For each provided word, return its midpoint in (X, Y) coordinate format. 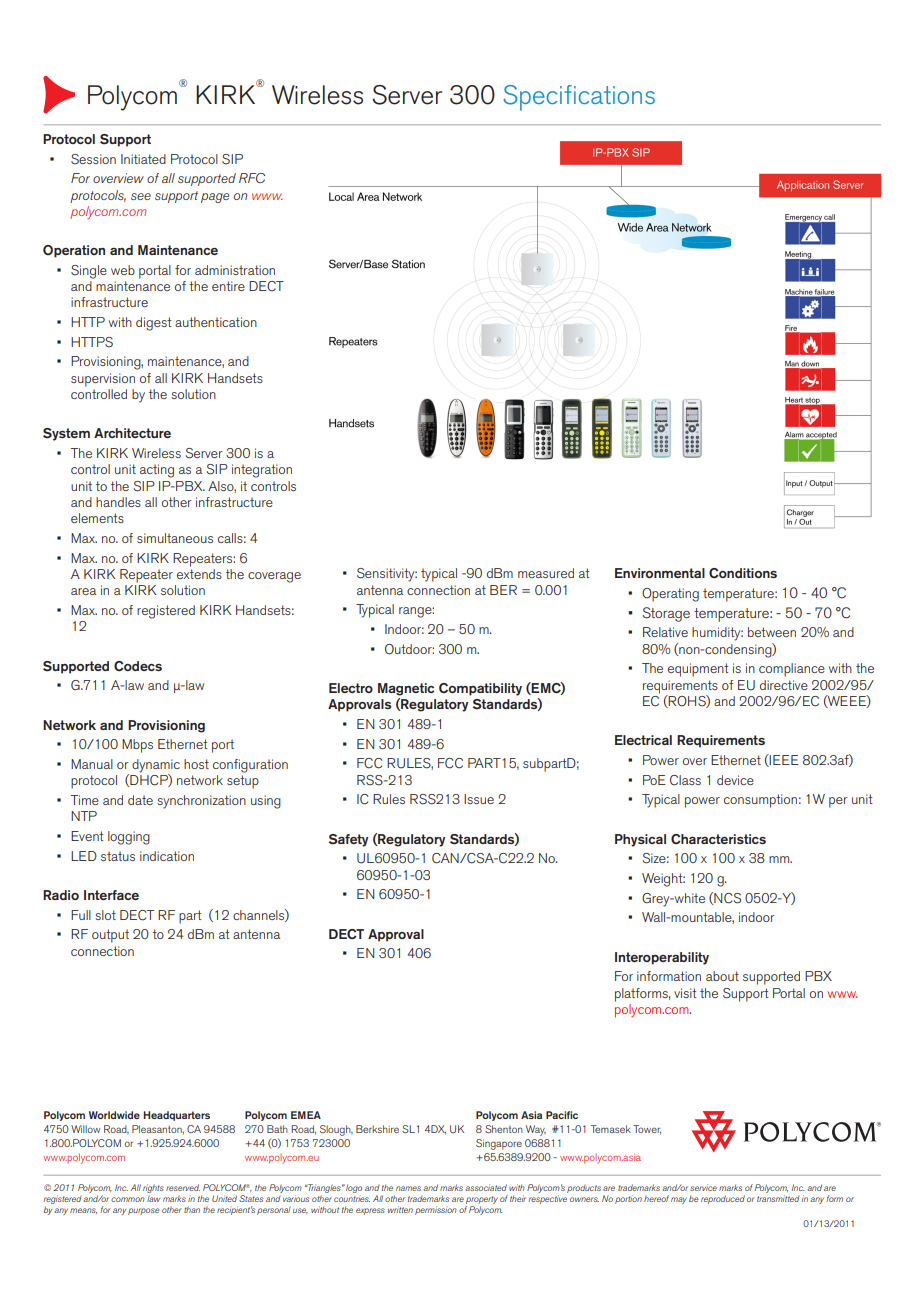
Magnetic (406, 689)
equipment (698, 670)
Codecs (138, 666)
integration (262, 471)
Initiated (143, 159)
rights (153, 1188)
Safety (348, 840)
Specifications (579, 98)
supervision (103, 380)
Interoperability (662, 958)
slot (105, 915)
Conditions (743, 573)
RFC (252, 178)
